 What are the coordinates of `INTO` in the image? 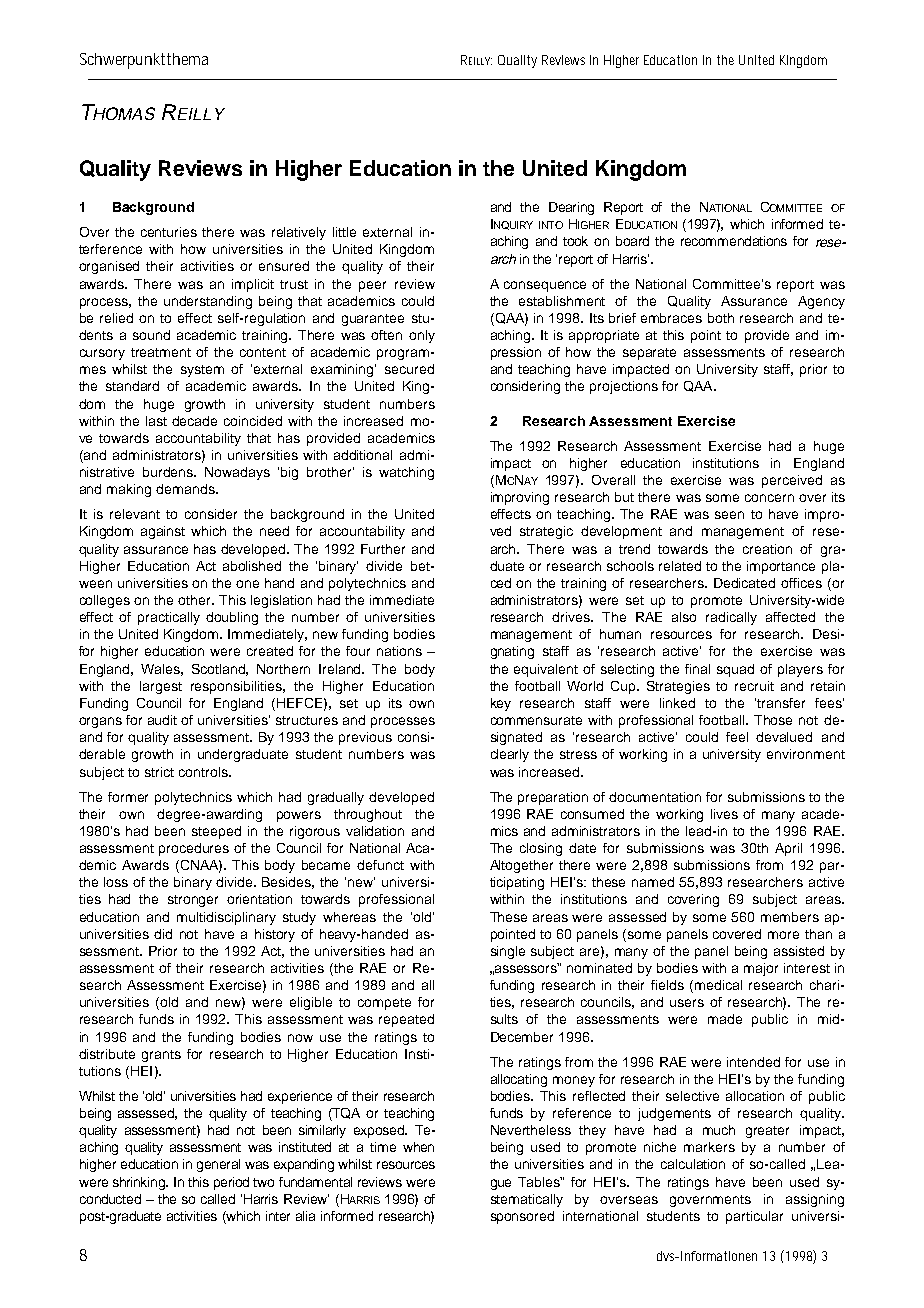 It's located at (551, 225).
